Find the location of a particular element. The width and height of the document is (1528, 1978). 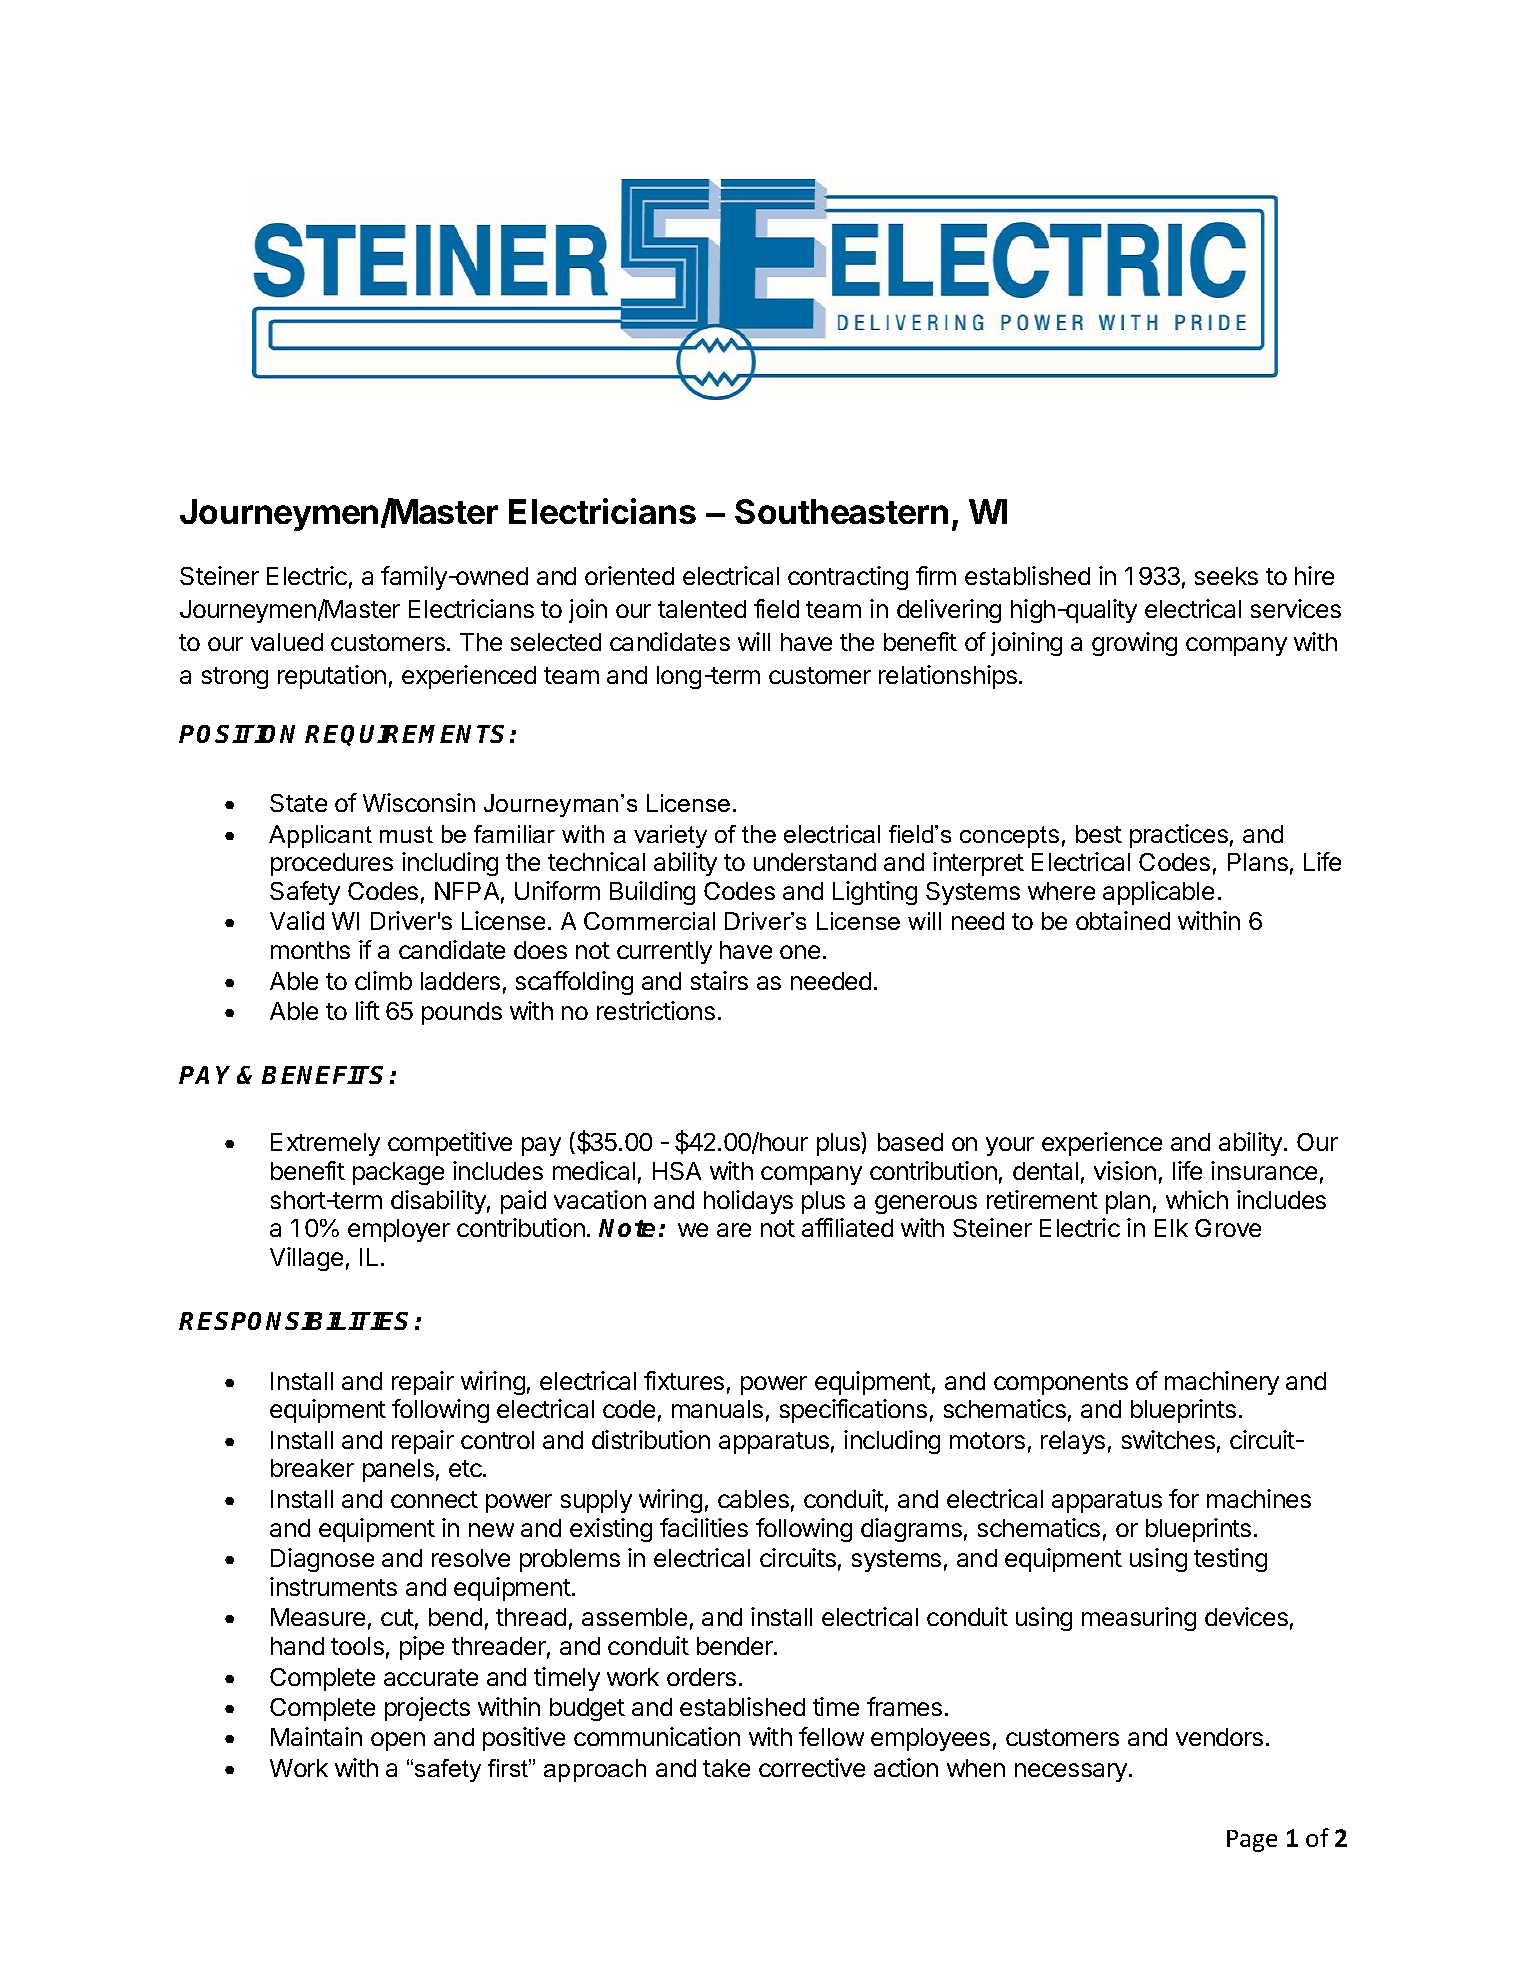

open is located at coordinates (398, 1741).
